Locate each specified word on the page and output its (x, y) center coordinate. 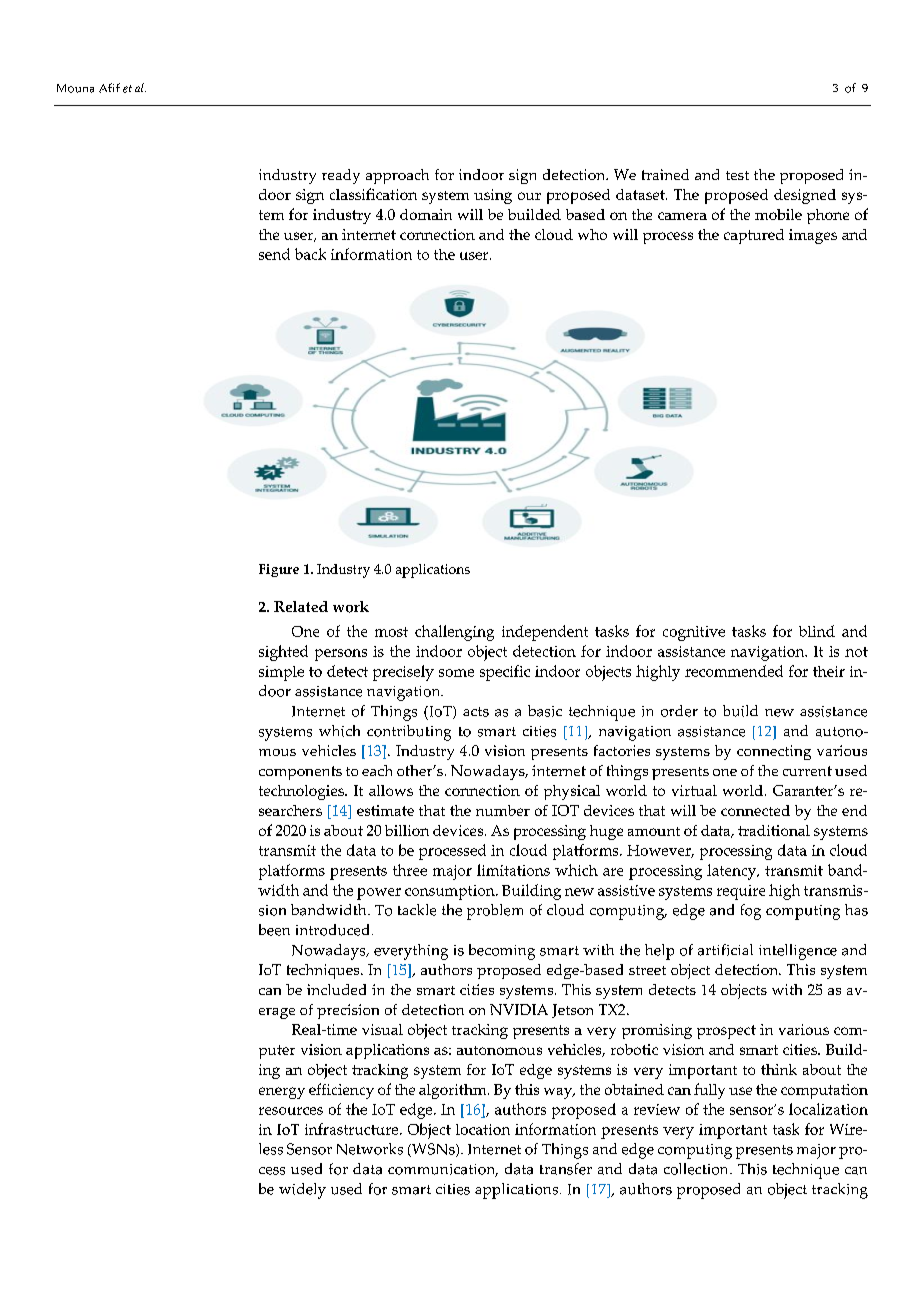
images (813, 236)
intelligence (798, 952)
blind (817, 631)
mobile (778, 214)
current (807, 771)
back (310, 254)
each (377, 770)
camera (682, 216)
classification (373, 194)
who (592, 234)
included (336, 989)
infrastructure (353, 1129)
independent (545, 633)
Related (301, 606)
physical (572, 792)
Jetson (572, 1011)
